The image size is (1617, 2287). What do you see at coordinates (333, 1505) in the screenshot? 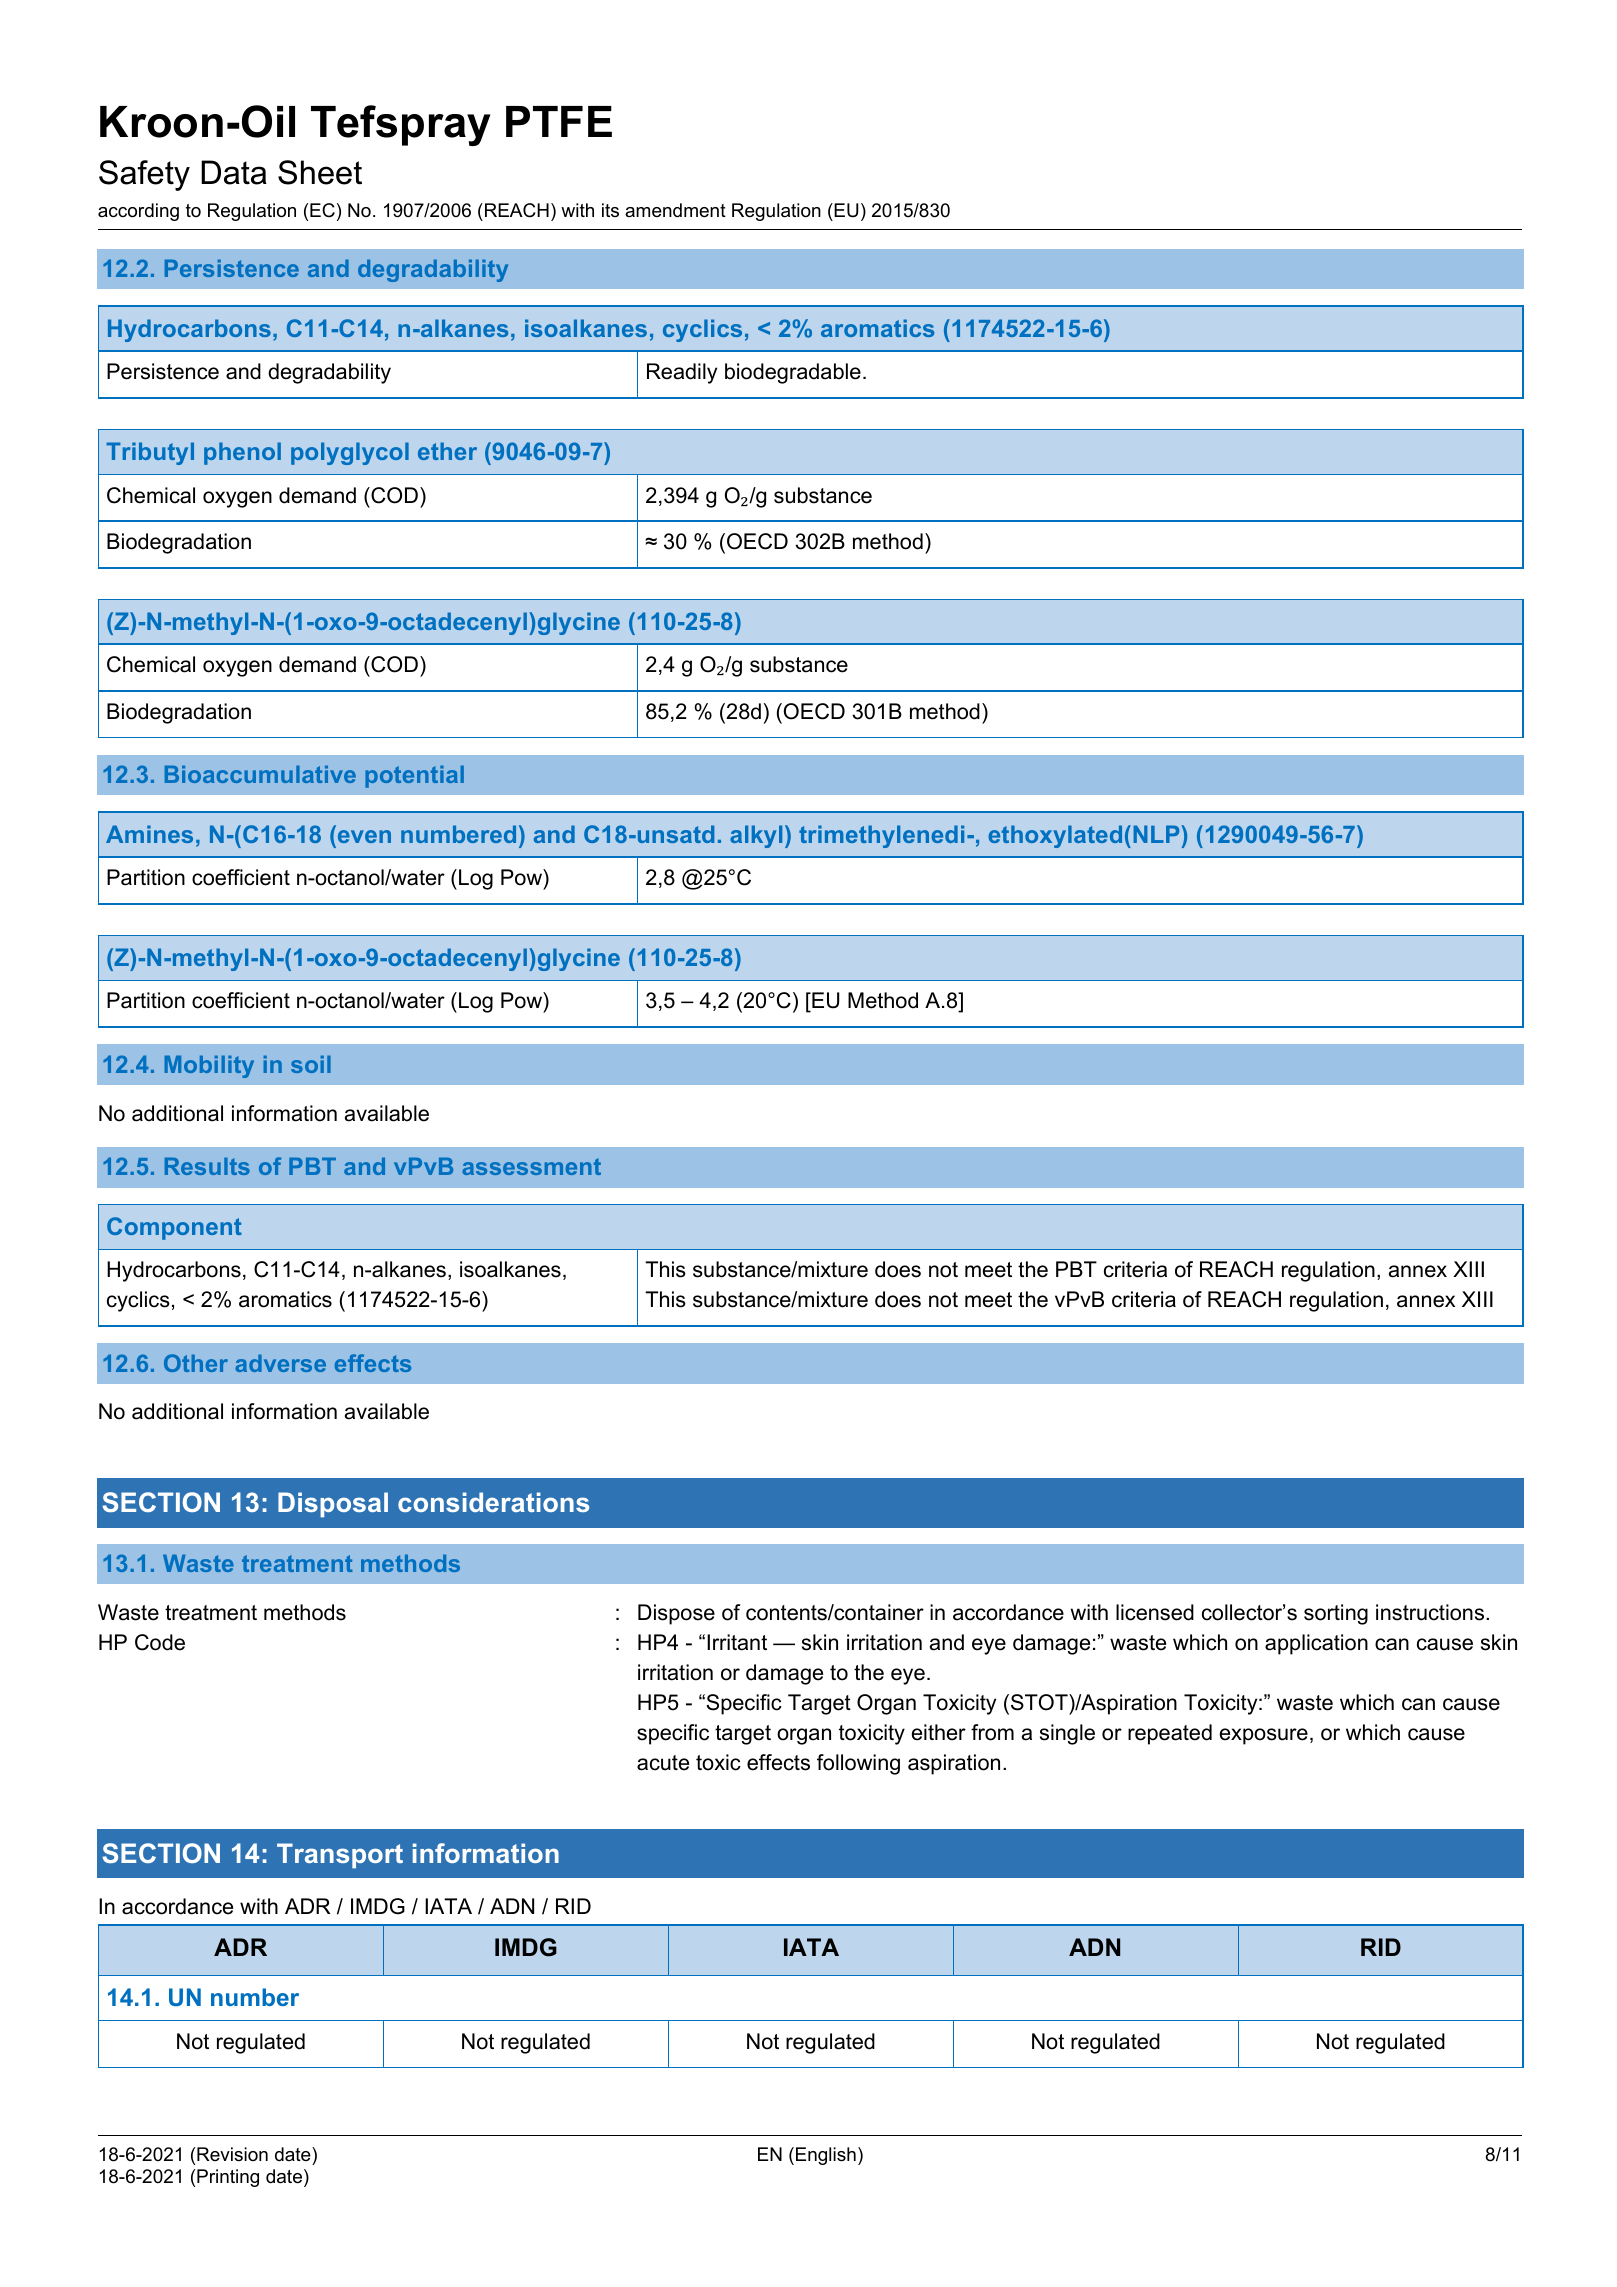
I see `Disposal` at bounding box center [333, 1505].
